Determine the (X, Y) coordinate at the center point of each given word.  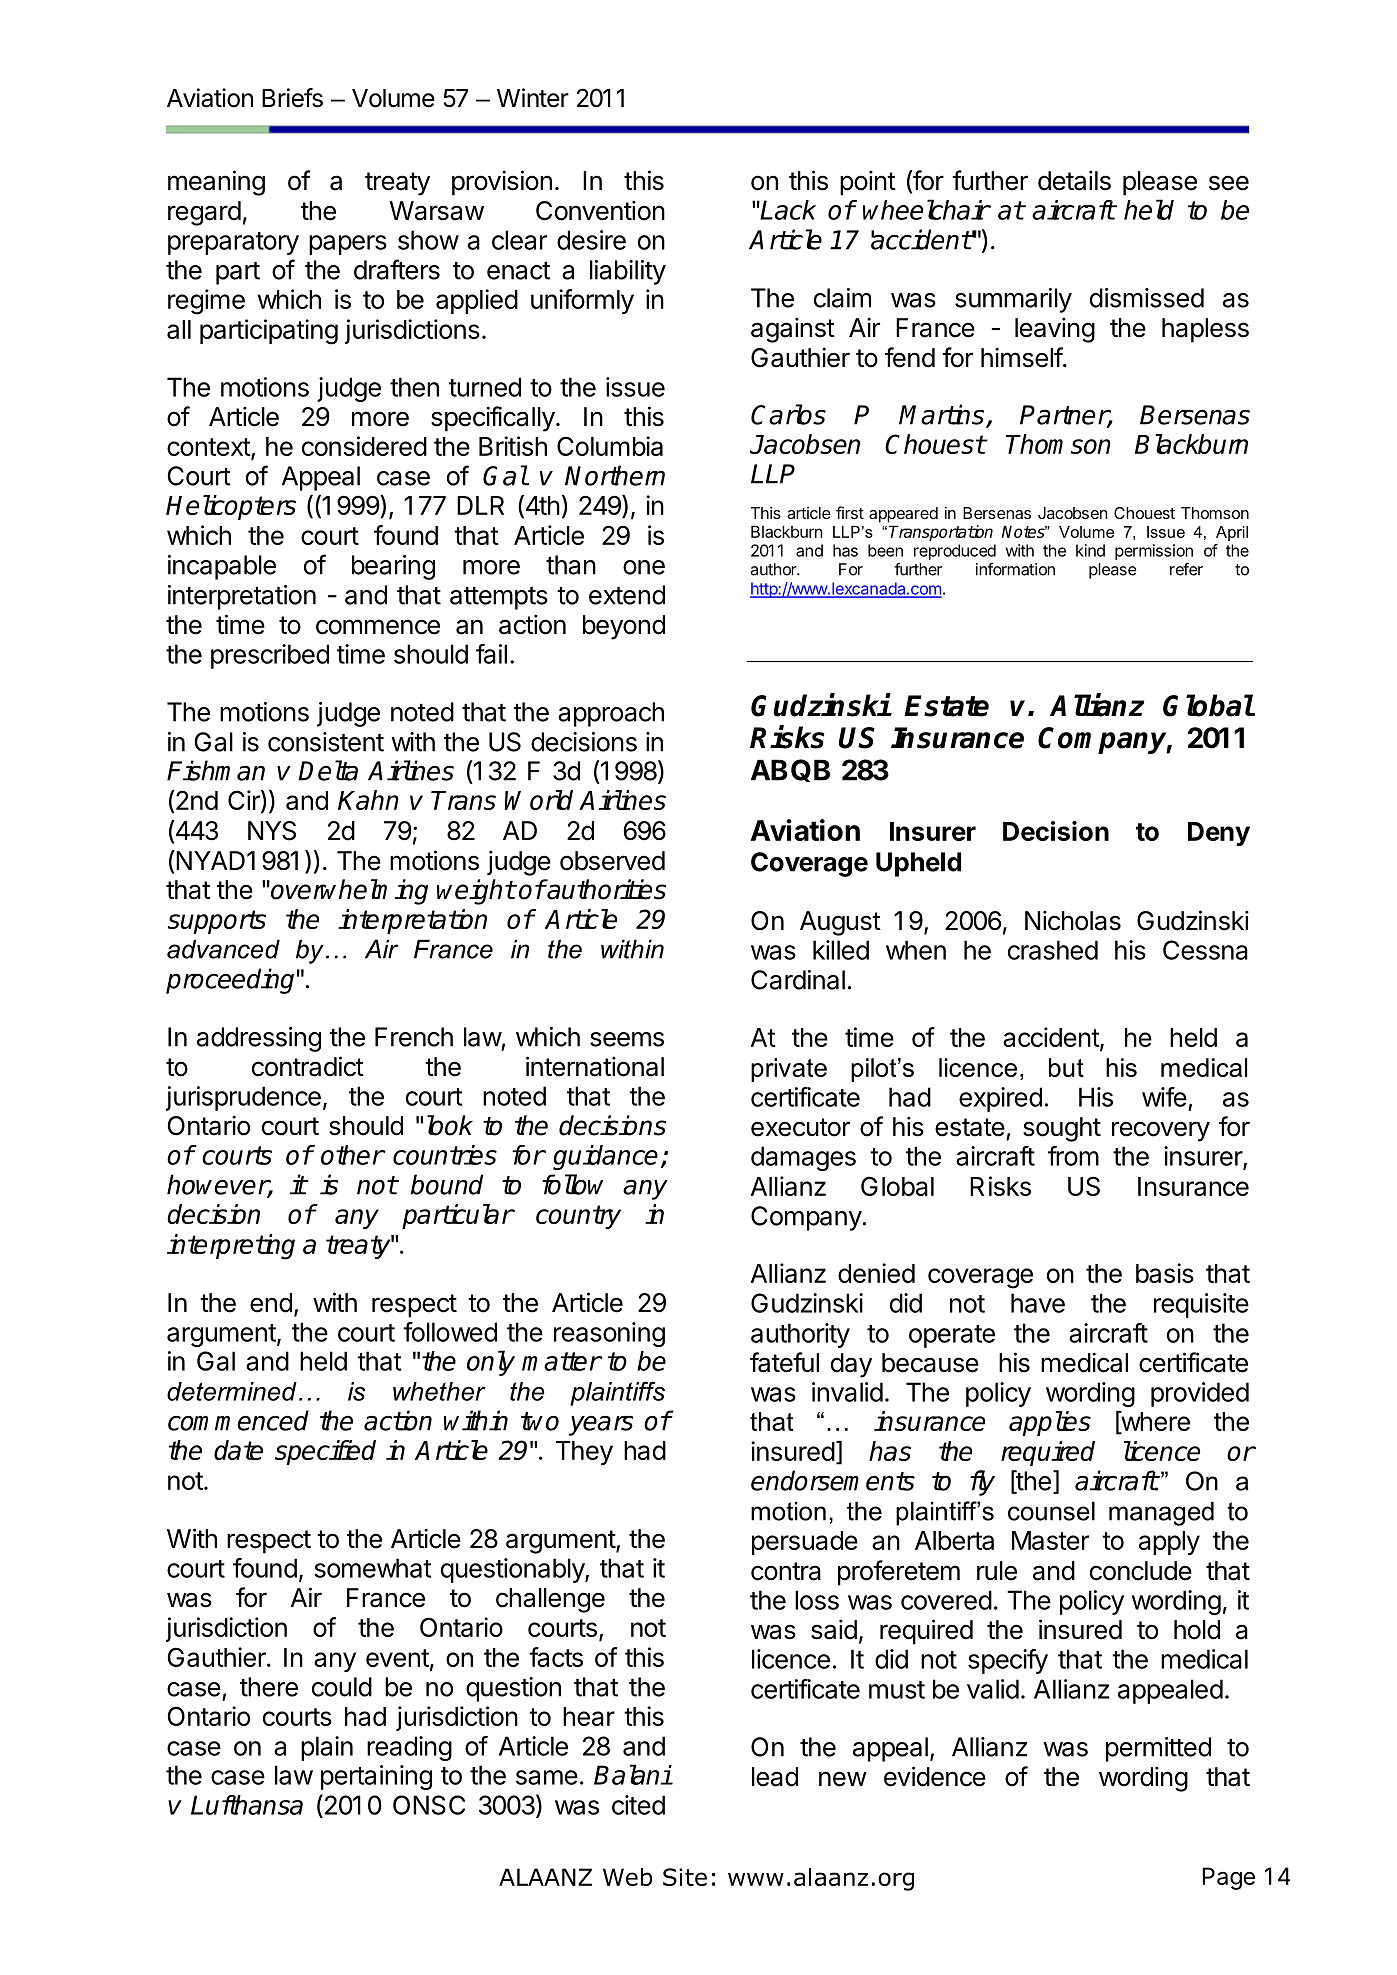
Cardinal (798, 980)
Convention (600, 210)
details (1074, 180)
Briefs (292, 98)
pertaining (376, 1777)
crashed (1053, 950)
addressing (259, 1039)
